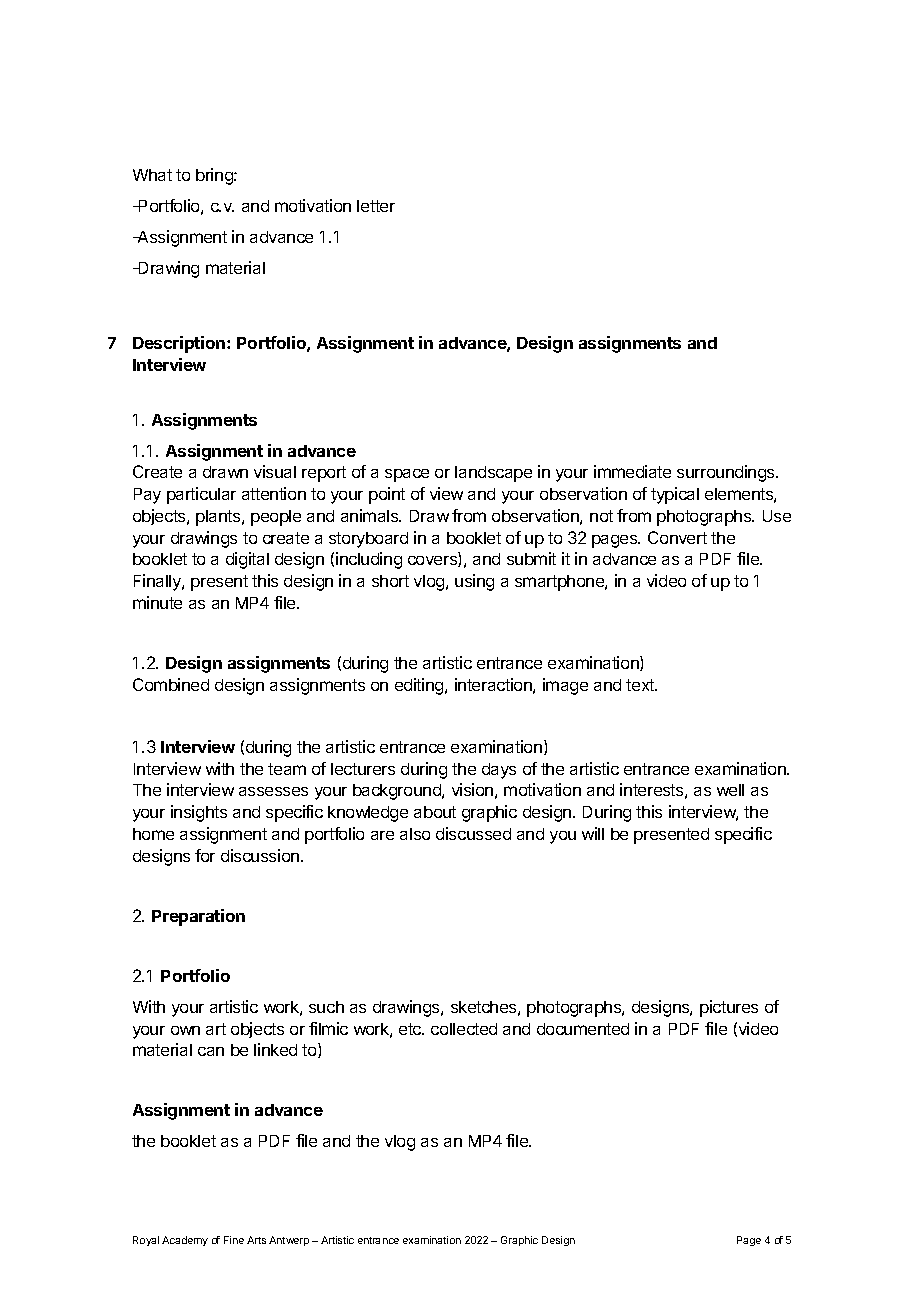 This image has width=924, height=1308. What do you see at coordinates (215, 176) in the image?
I see `bring` at bounding box center [215, 176].
